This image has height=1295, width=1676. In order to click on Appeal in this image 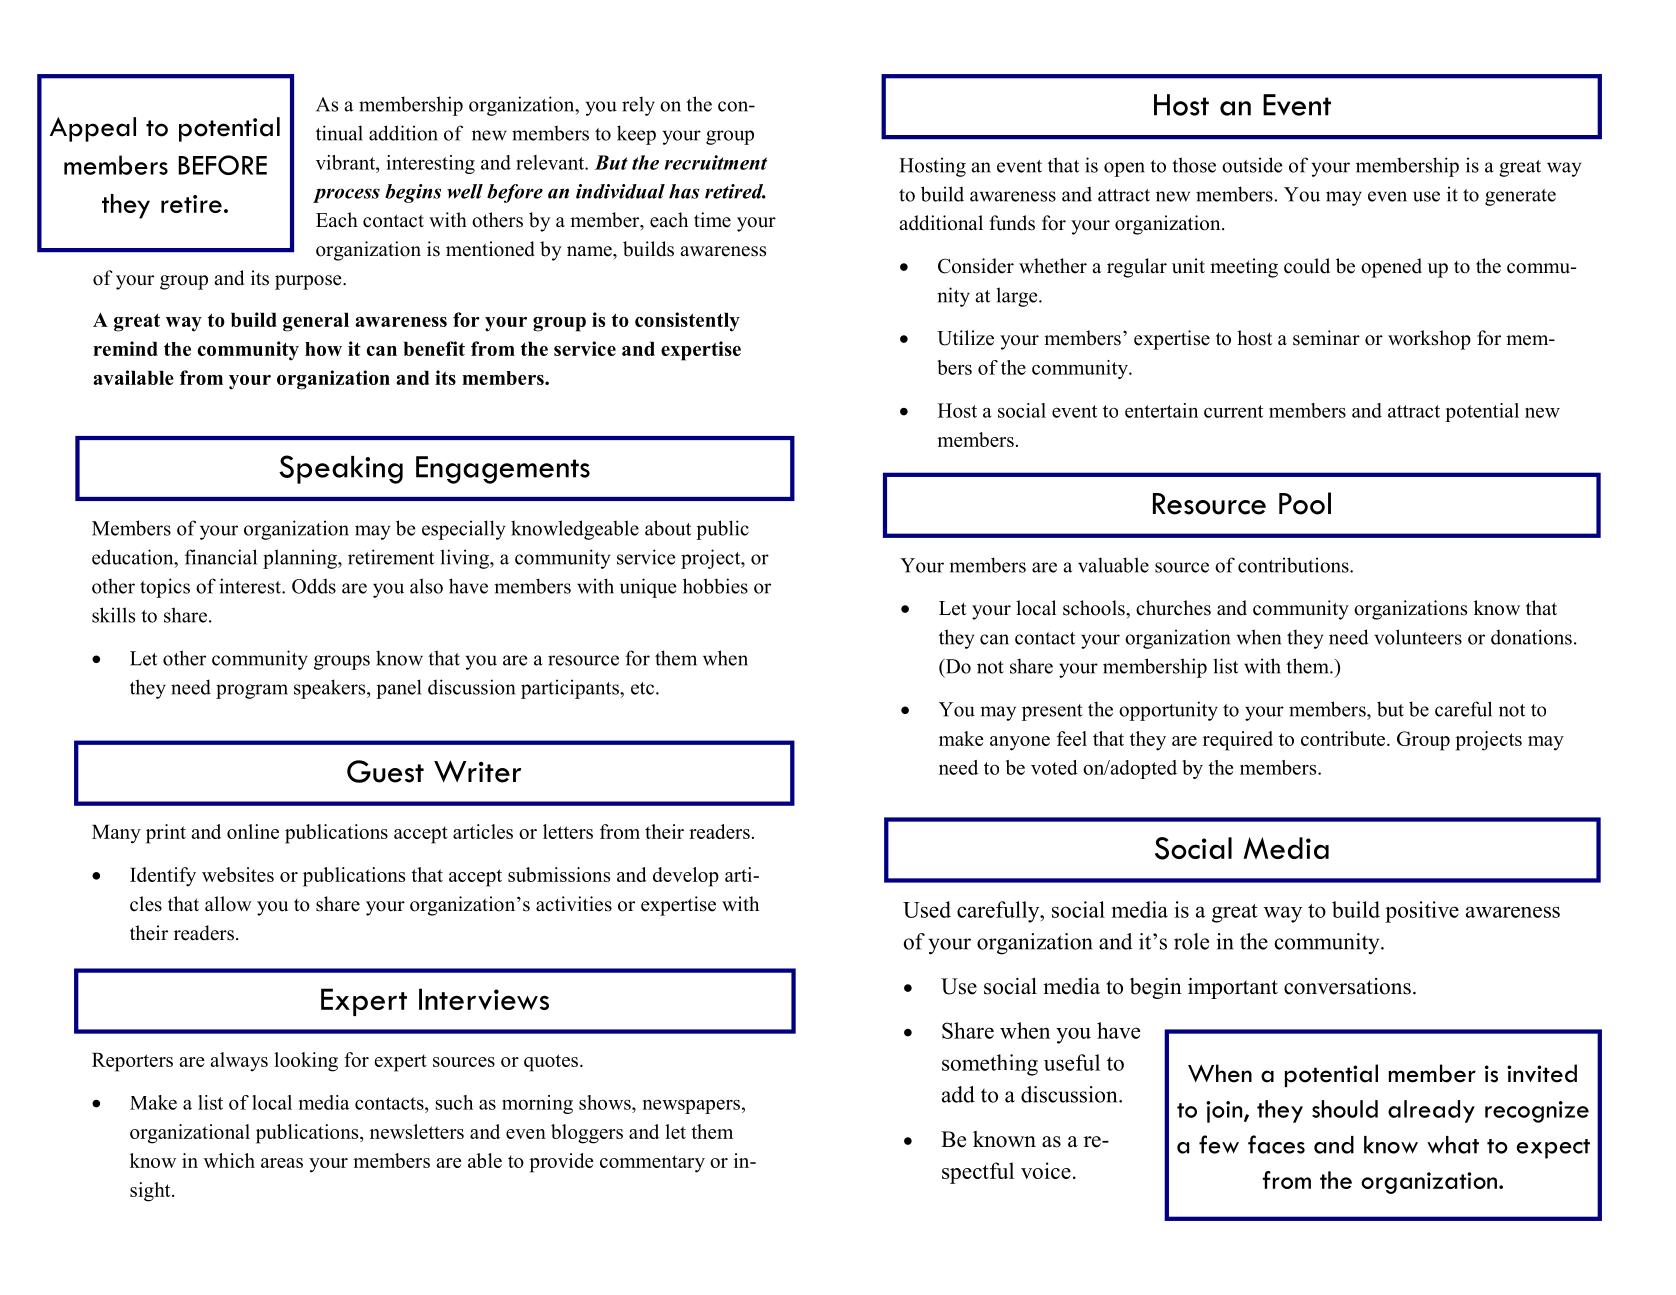, I will do `click(93, 129)`.
